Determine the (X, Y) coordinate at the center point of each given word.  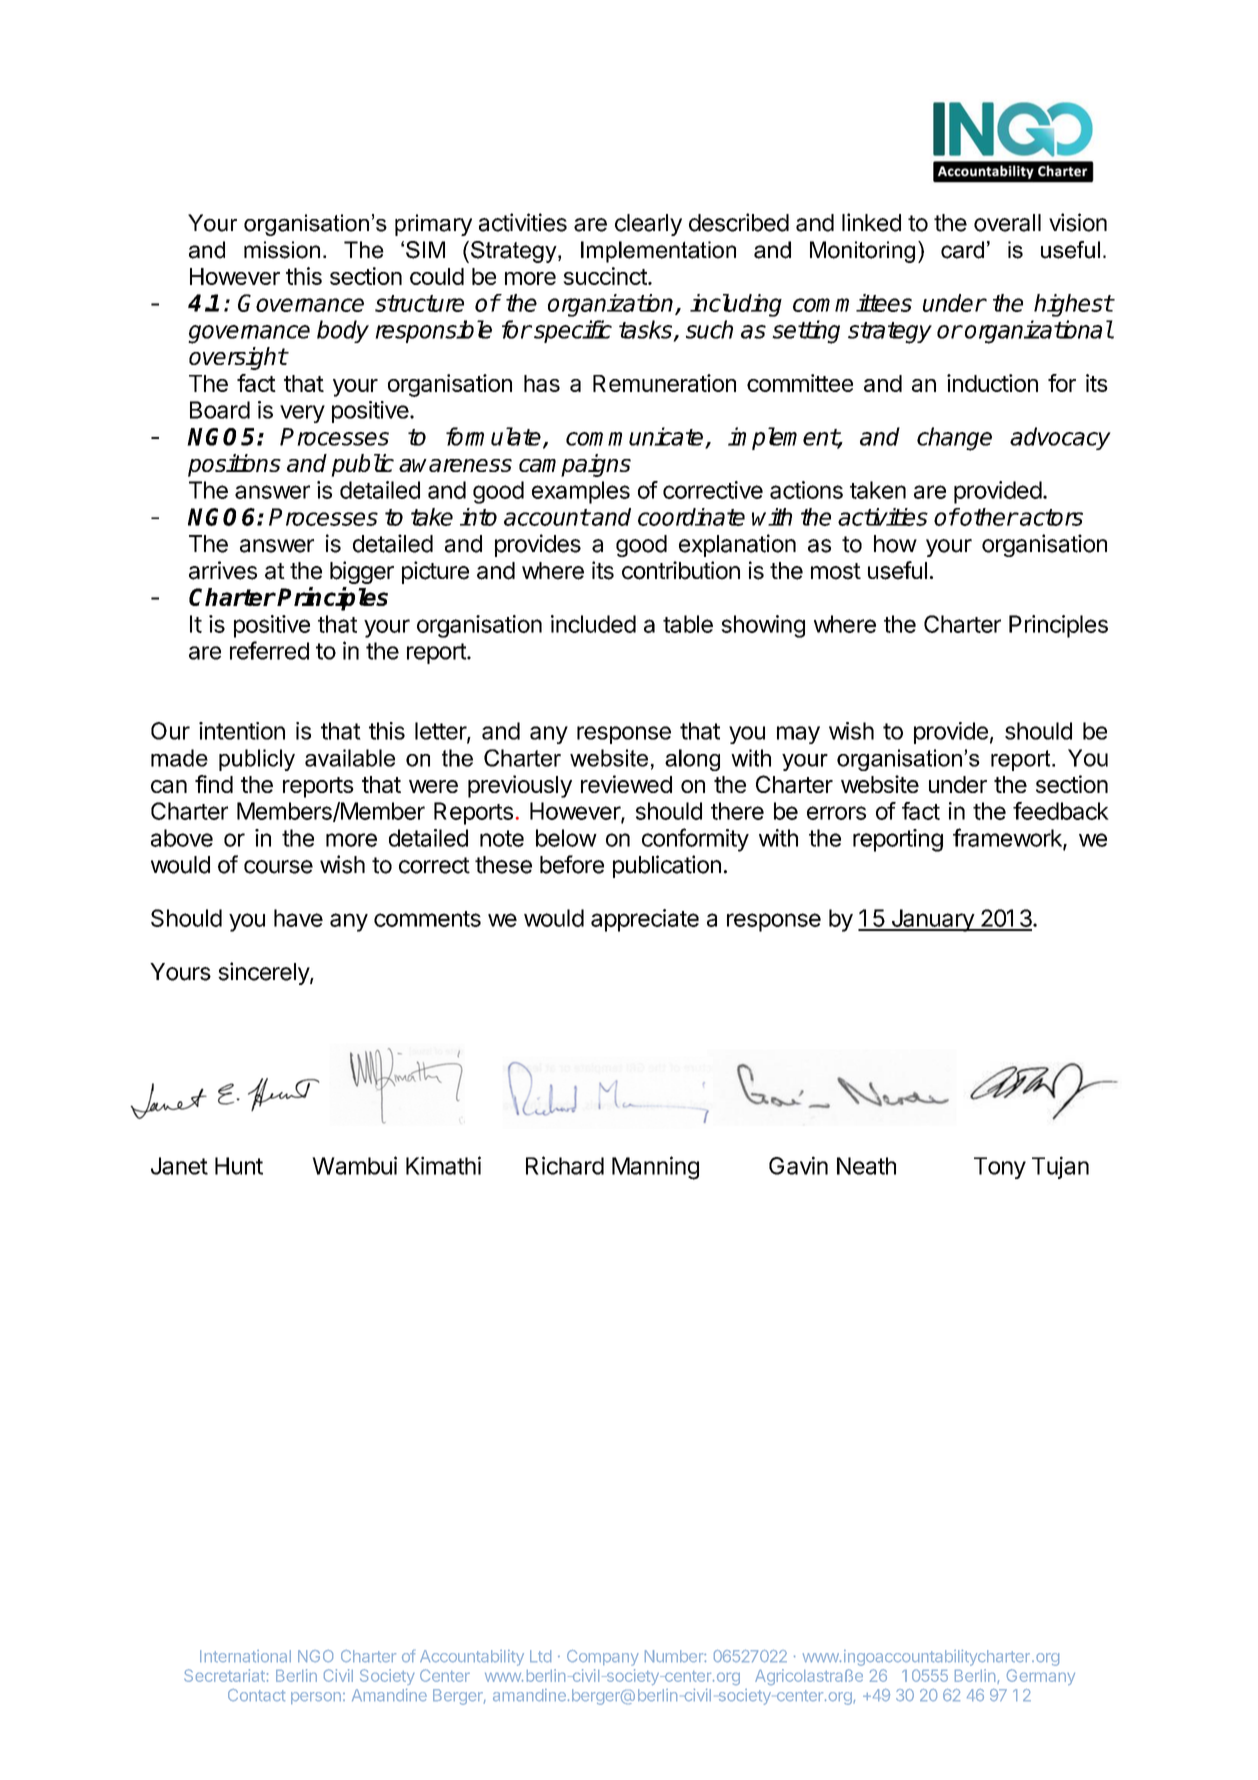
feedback (1061, 811)
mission (282, 250)
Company (603, 1658)
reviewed (626, 784)
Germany (1041, 1677)
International (245, 1656)
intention (242, 731)
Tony (1000, 1168)
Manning (655, 1168)
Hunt (239, 1166)
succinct (606, 276)
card (962, 250)
